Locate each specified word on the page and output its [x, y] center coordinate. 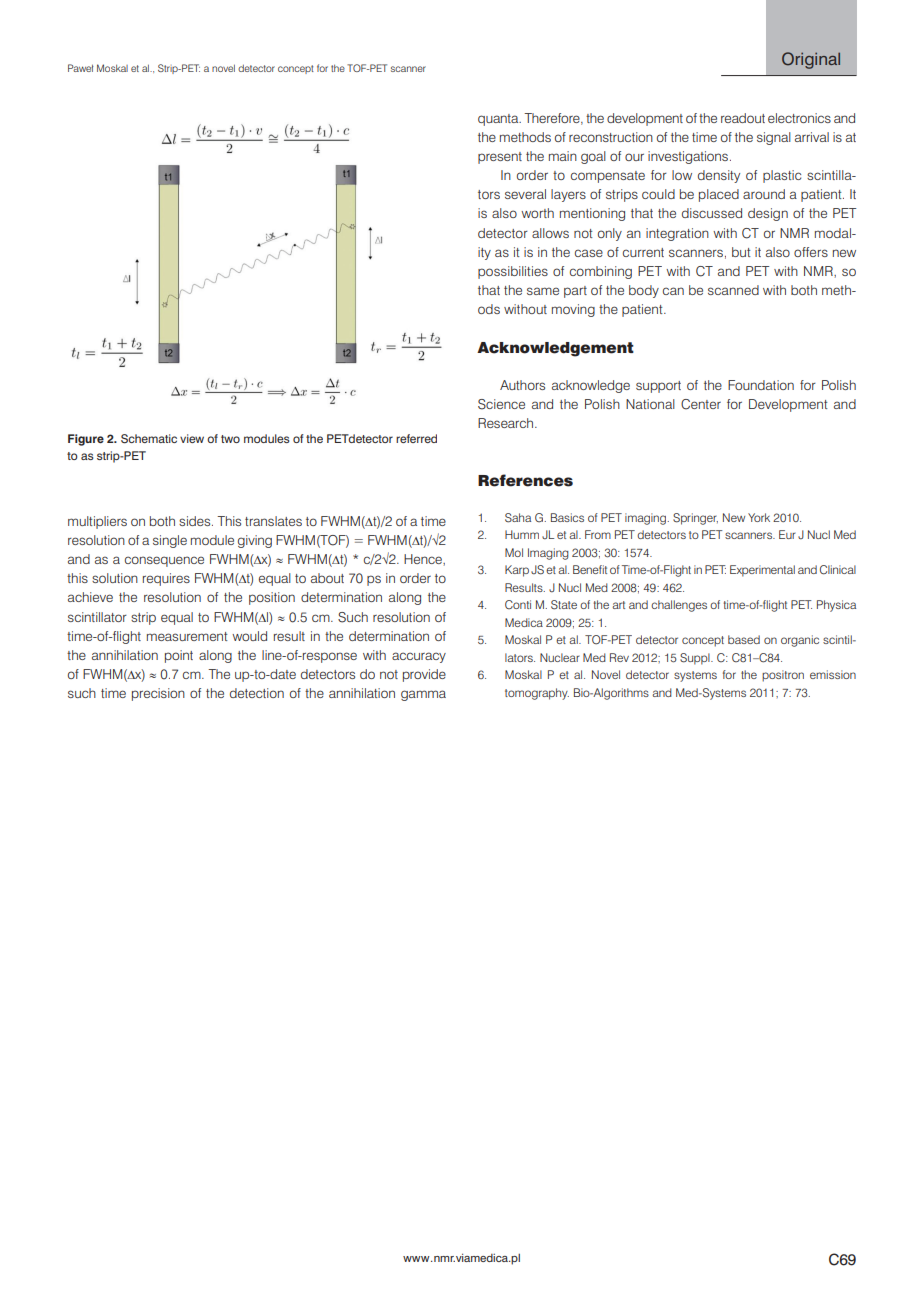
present [500, 158]
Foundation [761, 385]
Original [811, 60]
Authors [522, 385]
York [759, 517]
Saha [518, 518]
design [768, 214]
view [192, 438]
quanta [499, 120]
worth [537, 213]
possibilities [513, 272]
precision [158, 694]
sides [196, 521]
